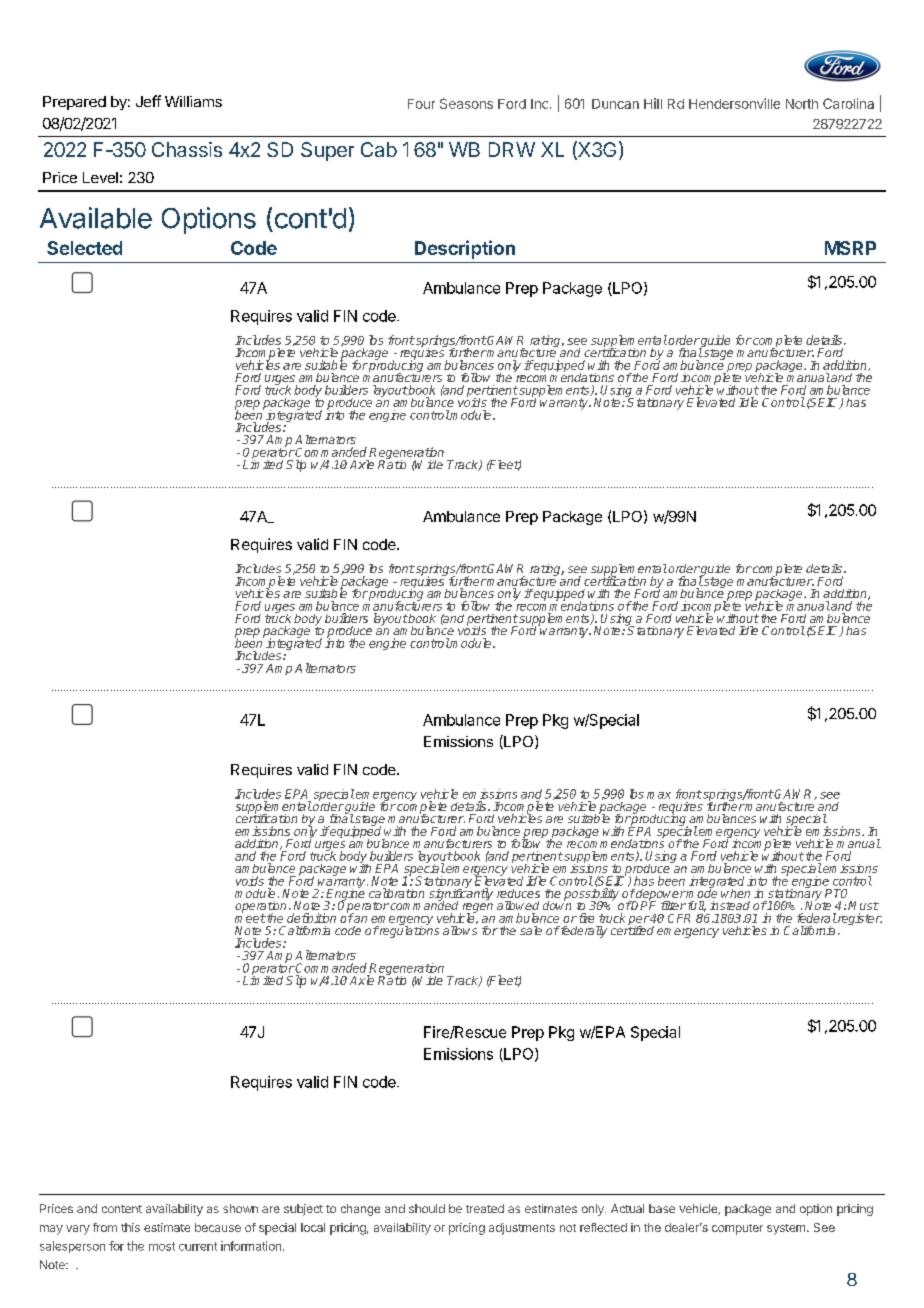  What do you see at coordinates (485, 1208) in the screenshot?
I see `treated` at bounding box center [485, 1208].
